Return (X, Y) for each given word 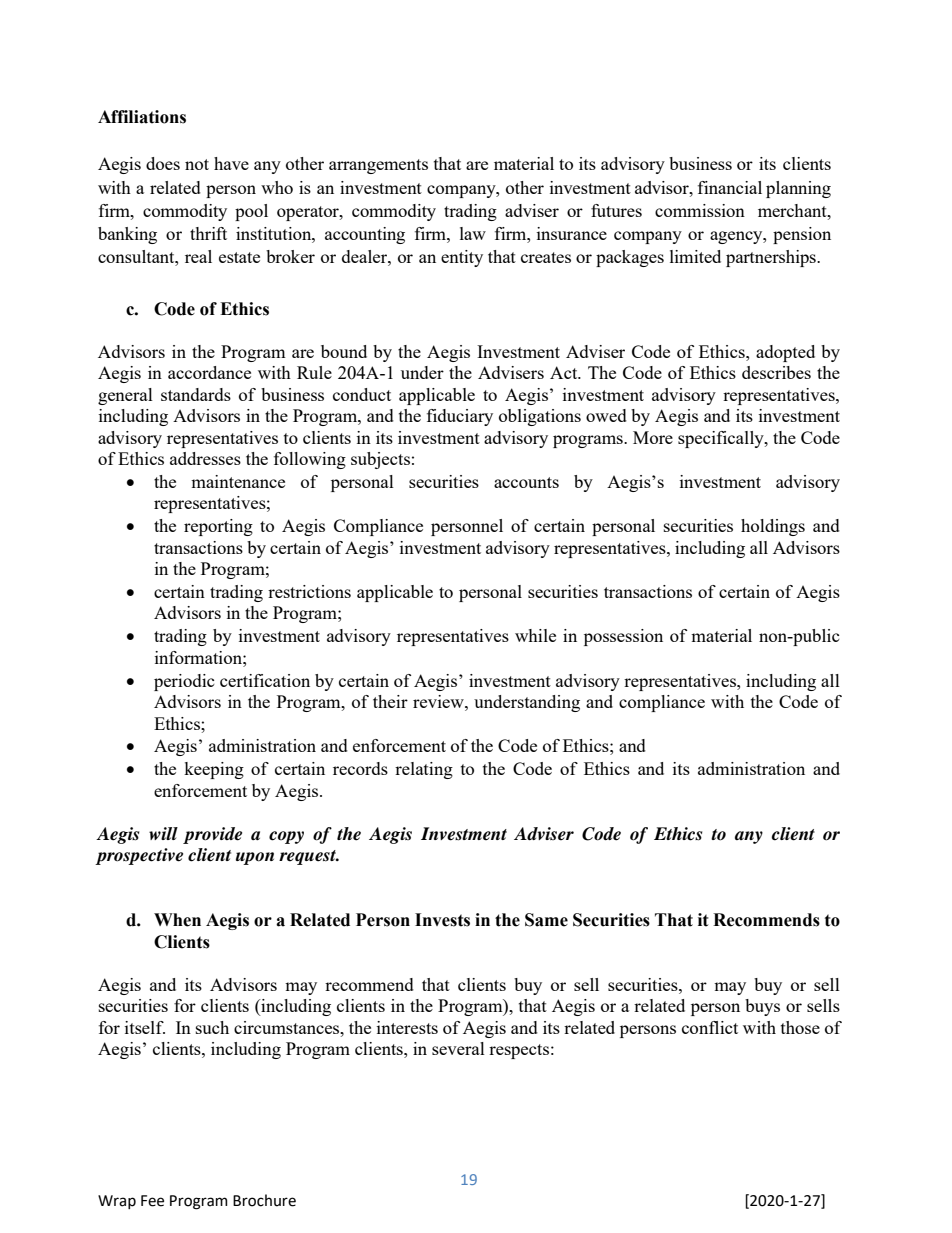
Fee (152, 1201)
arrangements (378, 166)
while (535, 635)
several (458, 1048)
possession (623, 637)
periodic (184, 682)
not (197, 164)
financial (730, 187)
